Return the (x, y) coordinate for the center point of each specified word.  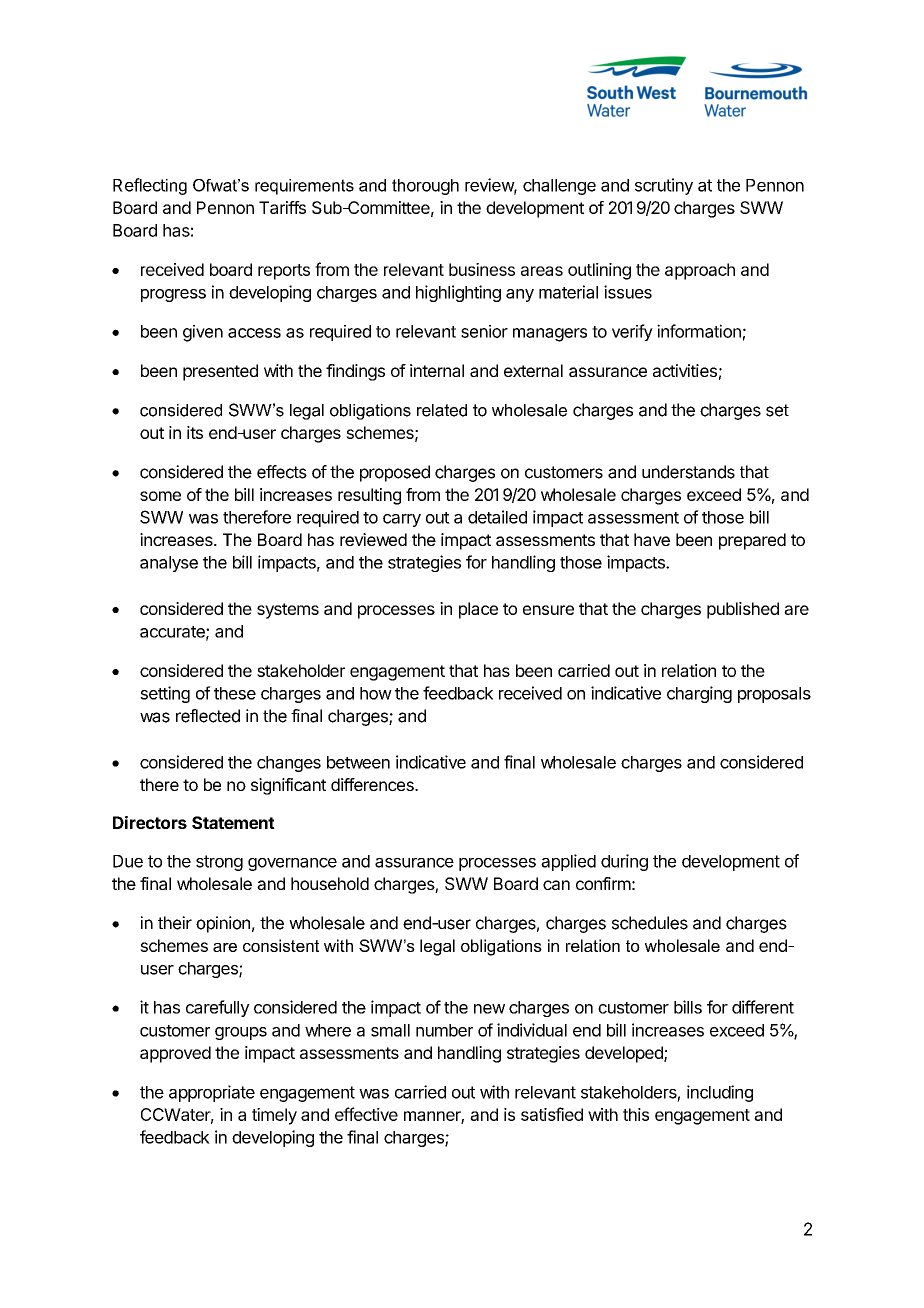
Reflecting (150, 186)
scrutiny (664, 186)
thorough (425, 187)
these (235, 693)
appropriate (212, 1093)
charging (699, 694)
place (478, 610)
